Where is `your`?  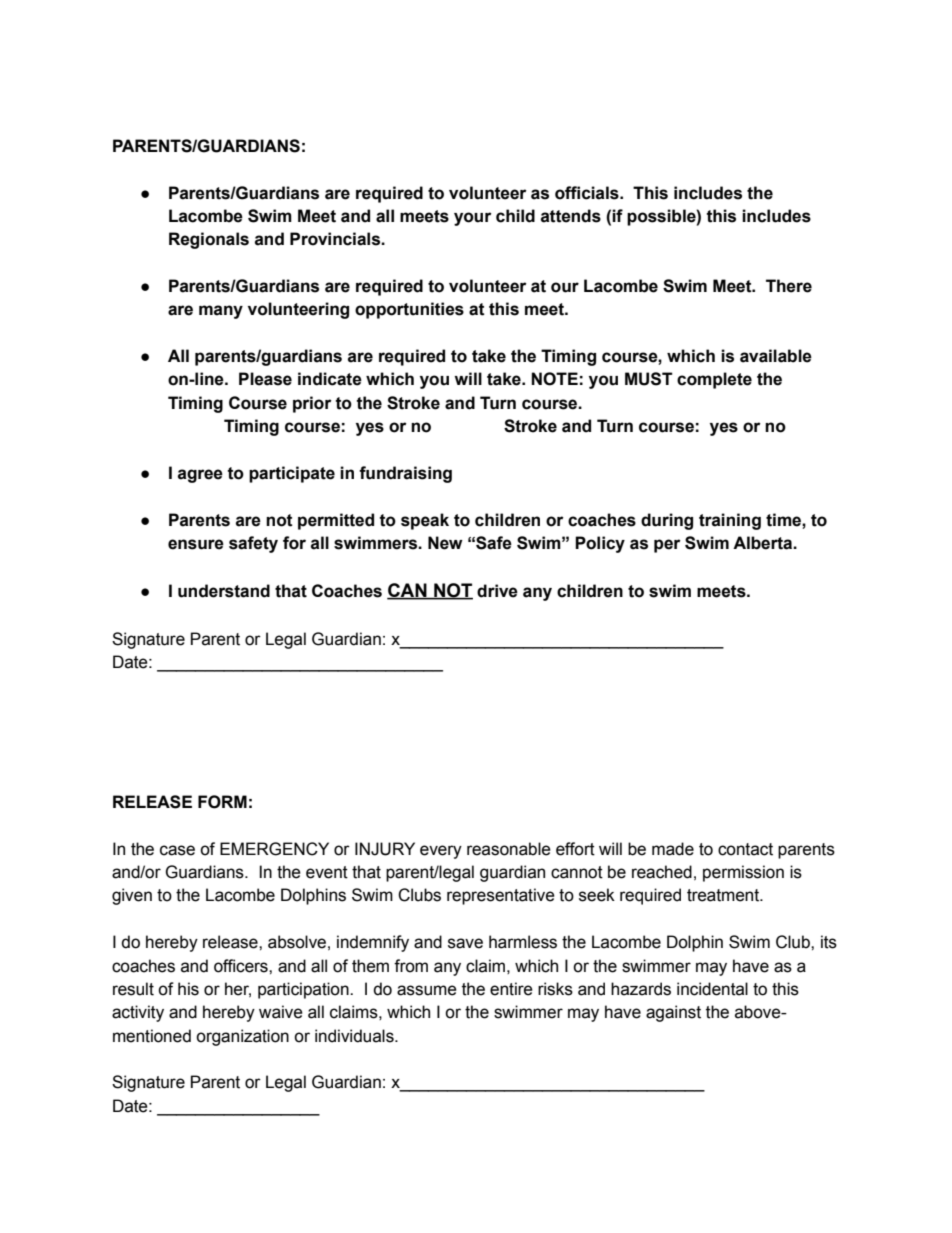
your is located at coordinates (473, 219).
